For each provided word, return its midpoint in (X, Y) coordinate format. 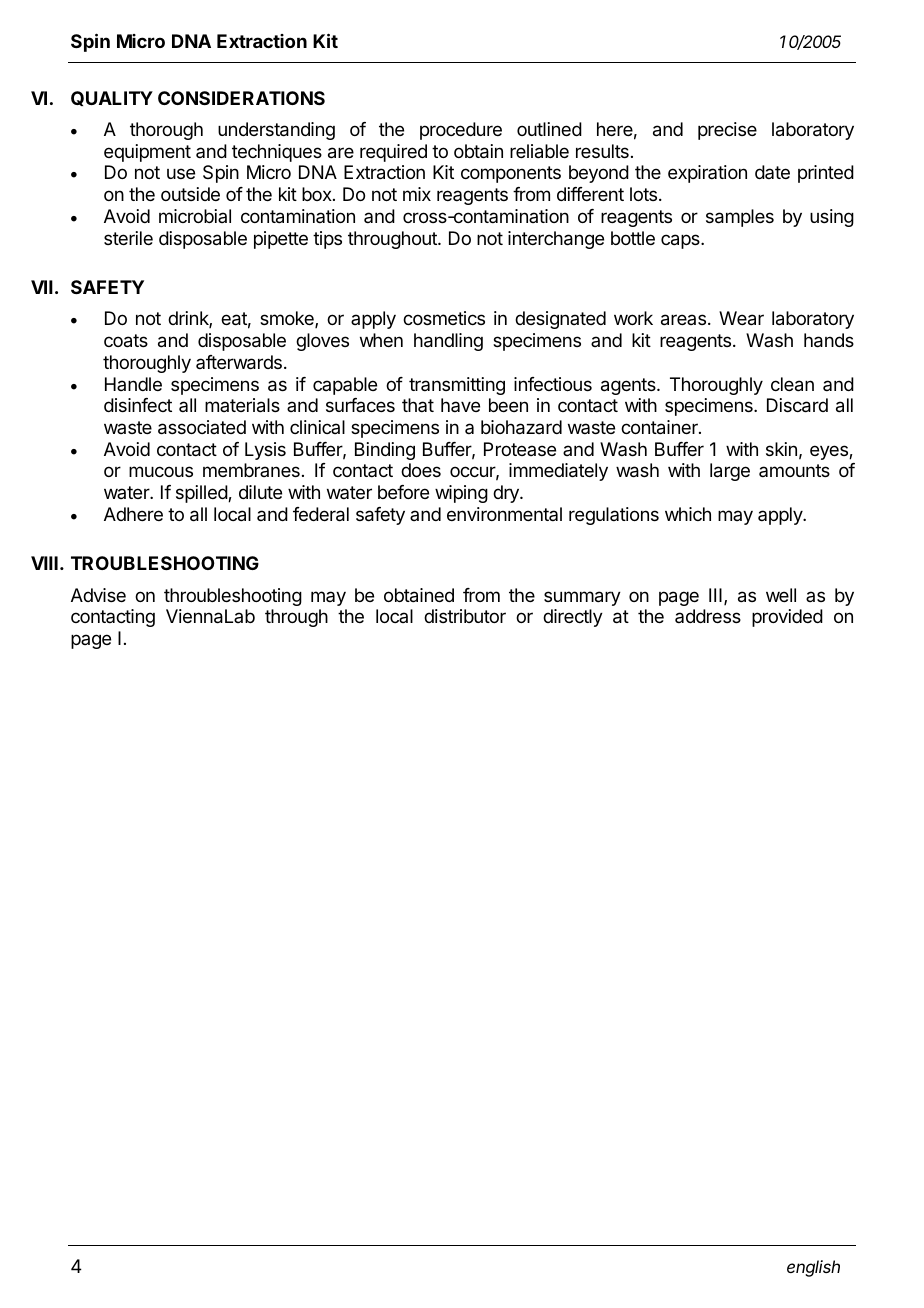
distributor (465, 616)
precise (727, 131)
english (813, 1268)
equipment (147, 153)
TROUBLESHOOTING (165, 563)
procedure (461, 131)
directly (573, 618)
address (708, 616)
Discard (797, 405)
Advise (98, 595)
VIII (44, 563)
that (418, 405)
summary (582, 598)
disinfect (138, 405)
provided (787, 618)
